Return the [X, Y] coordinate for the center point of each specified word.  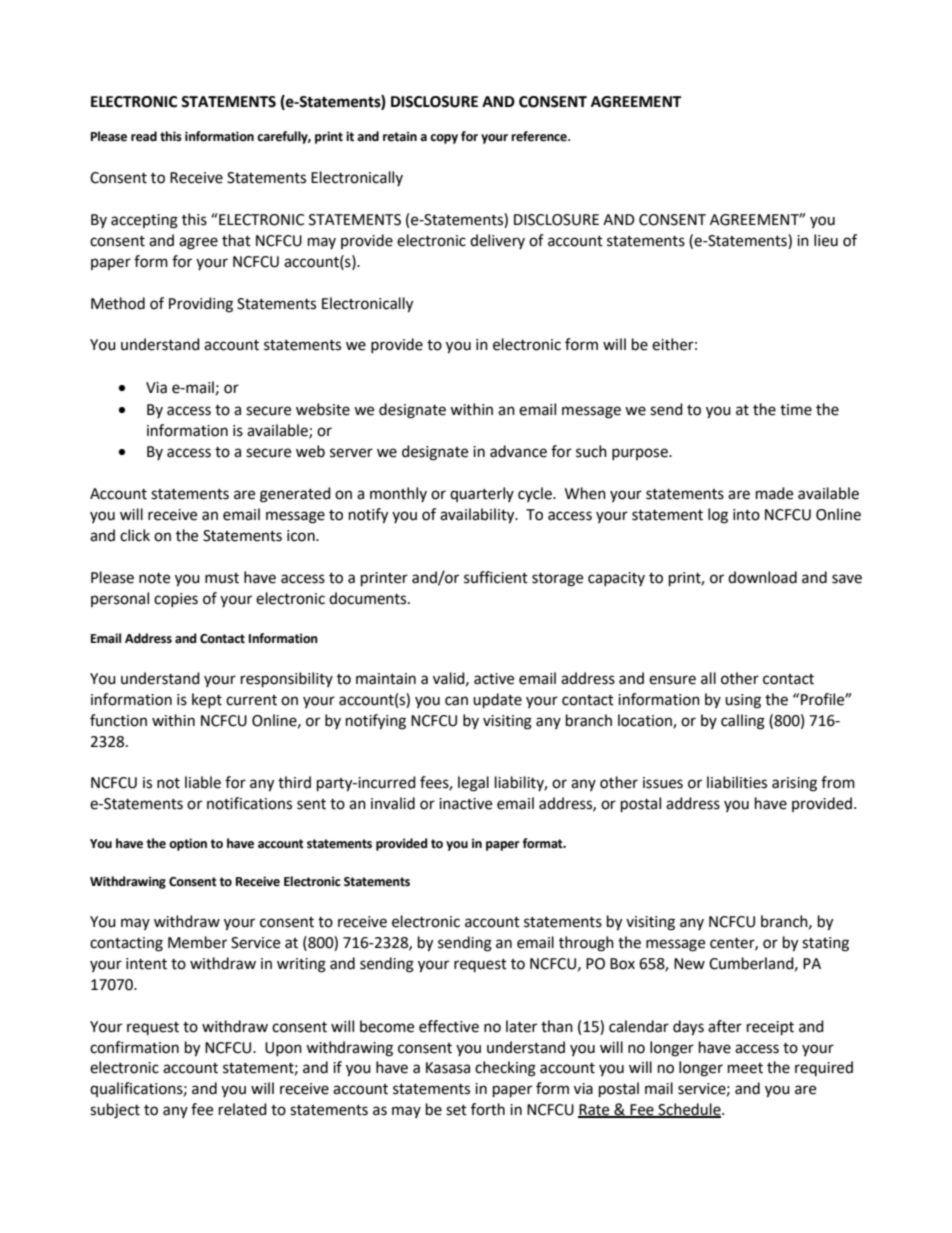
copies [176, 600]
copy [444, 139]
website [323, 409]
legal [473, 784]
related [243, 1109]
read [144, 136]
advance [518, 451]
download [762, 577]
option [188, 844]
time [796, 410]
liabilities [737, 782]
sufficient [496, 577]
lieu [826, 240]
